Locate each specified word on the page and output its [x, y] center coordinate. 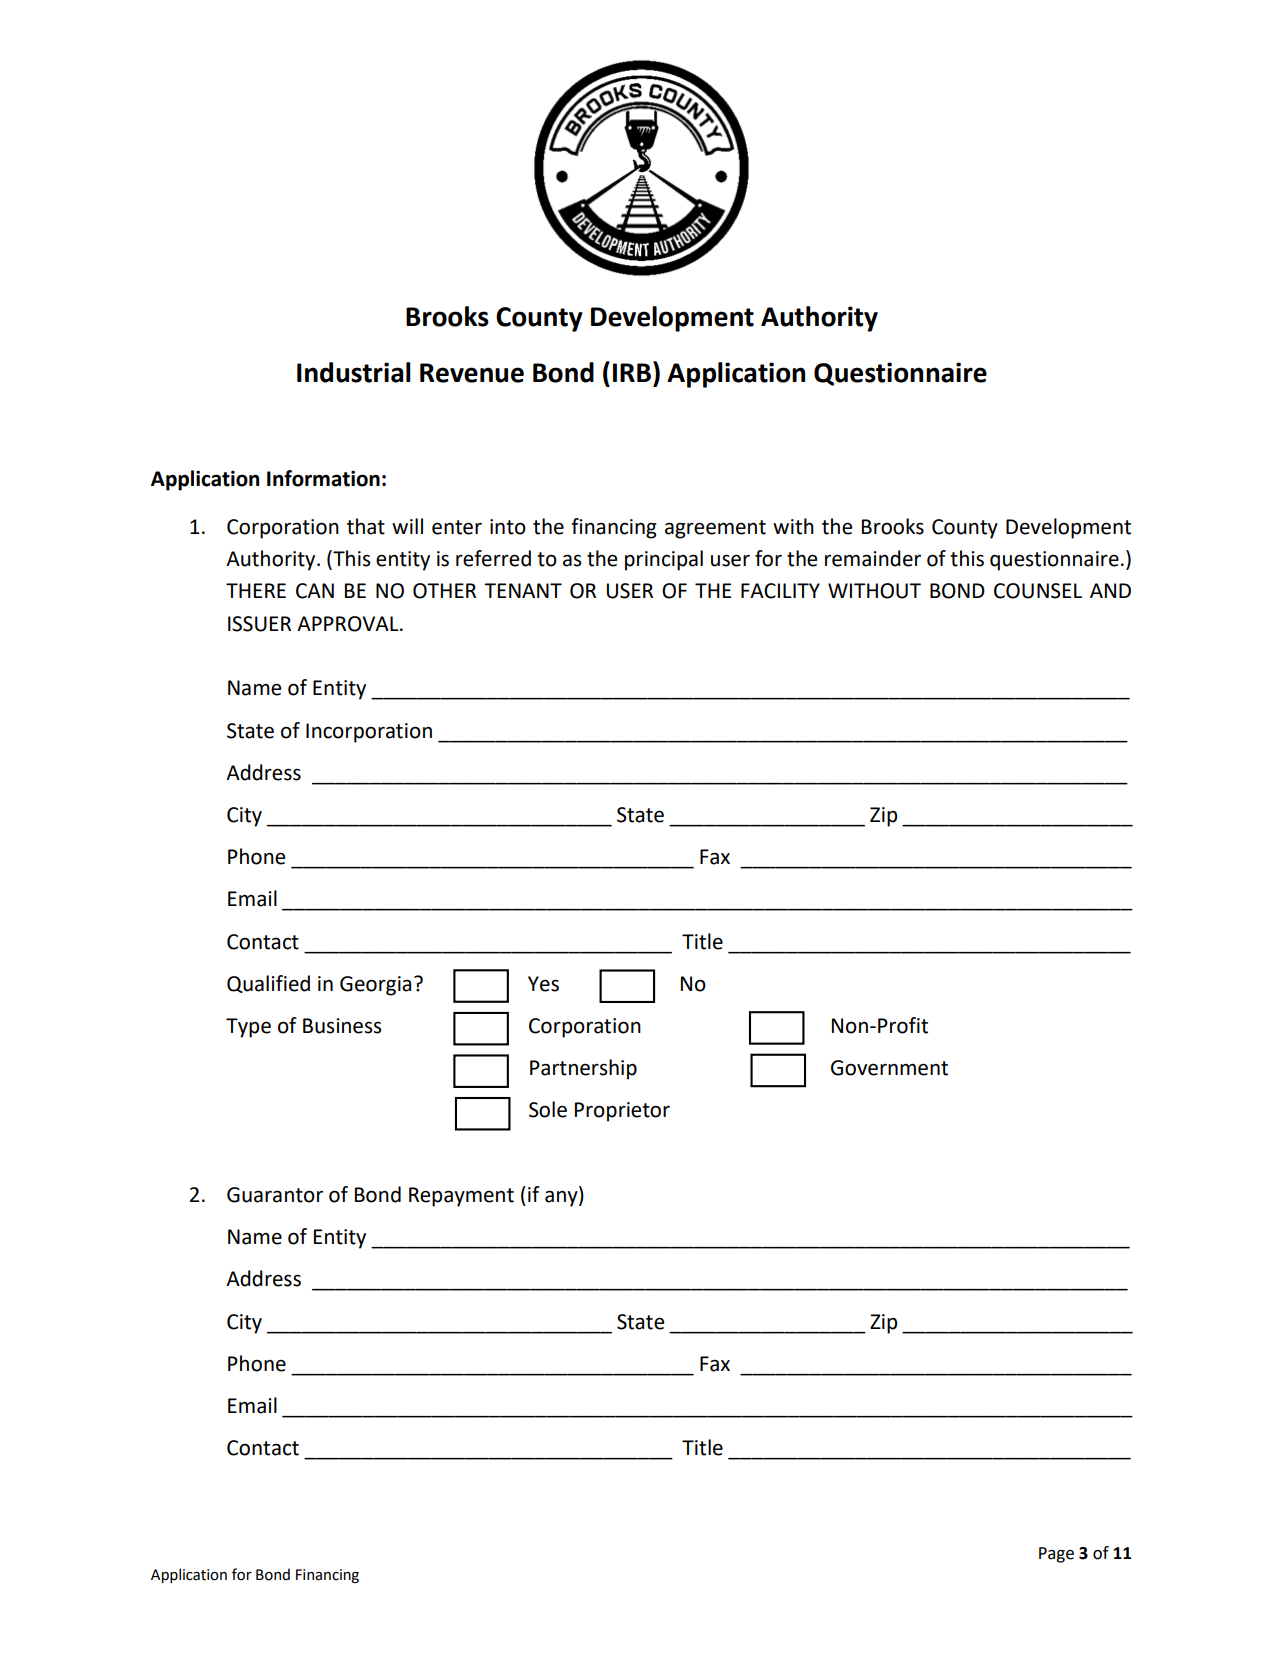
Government [889, 1068]
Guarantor [275, 1195]
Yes [543, 984]
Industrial [354, 372]
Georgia [375, 986]
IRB [632, 372]
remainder [873, 558]
